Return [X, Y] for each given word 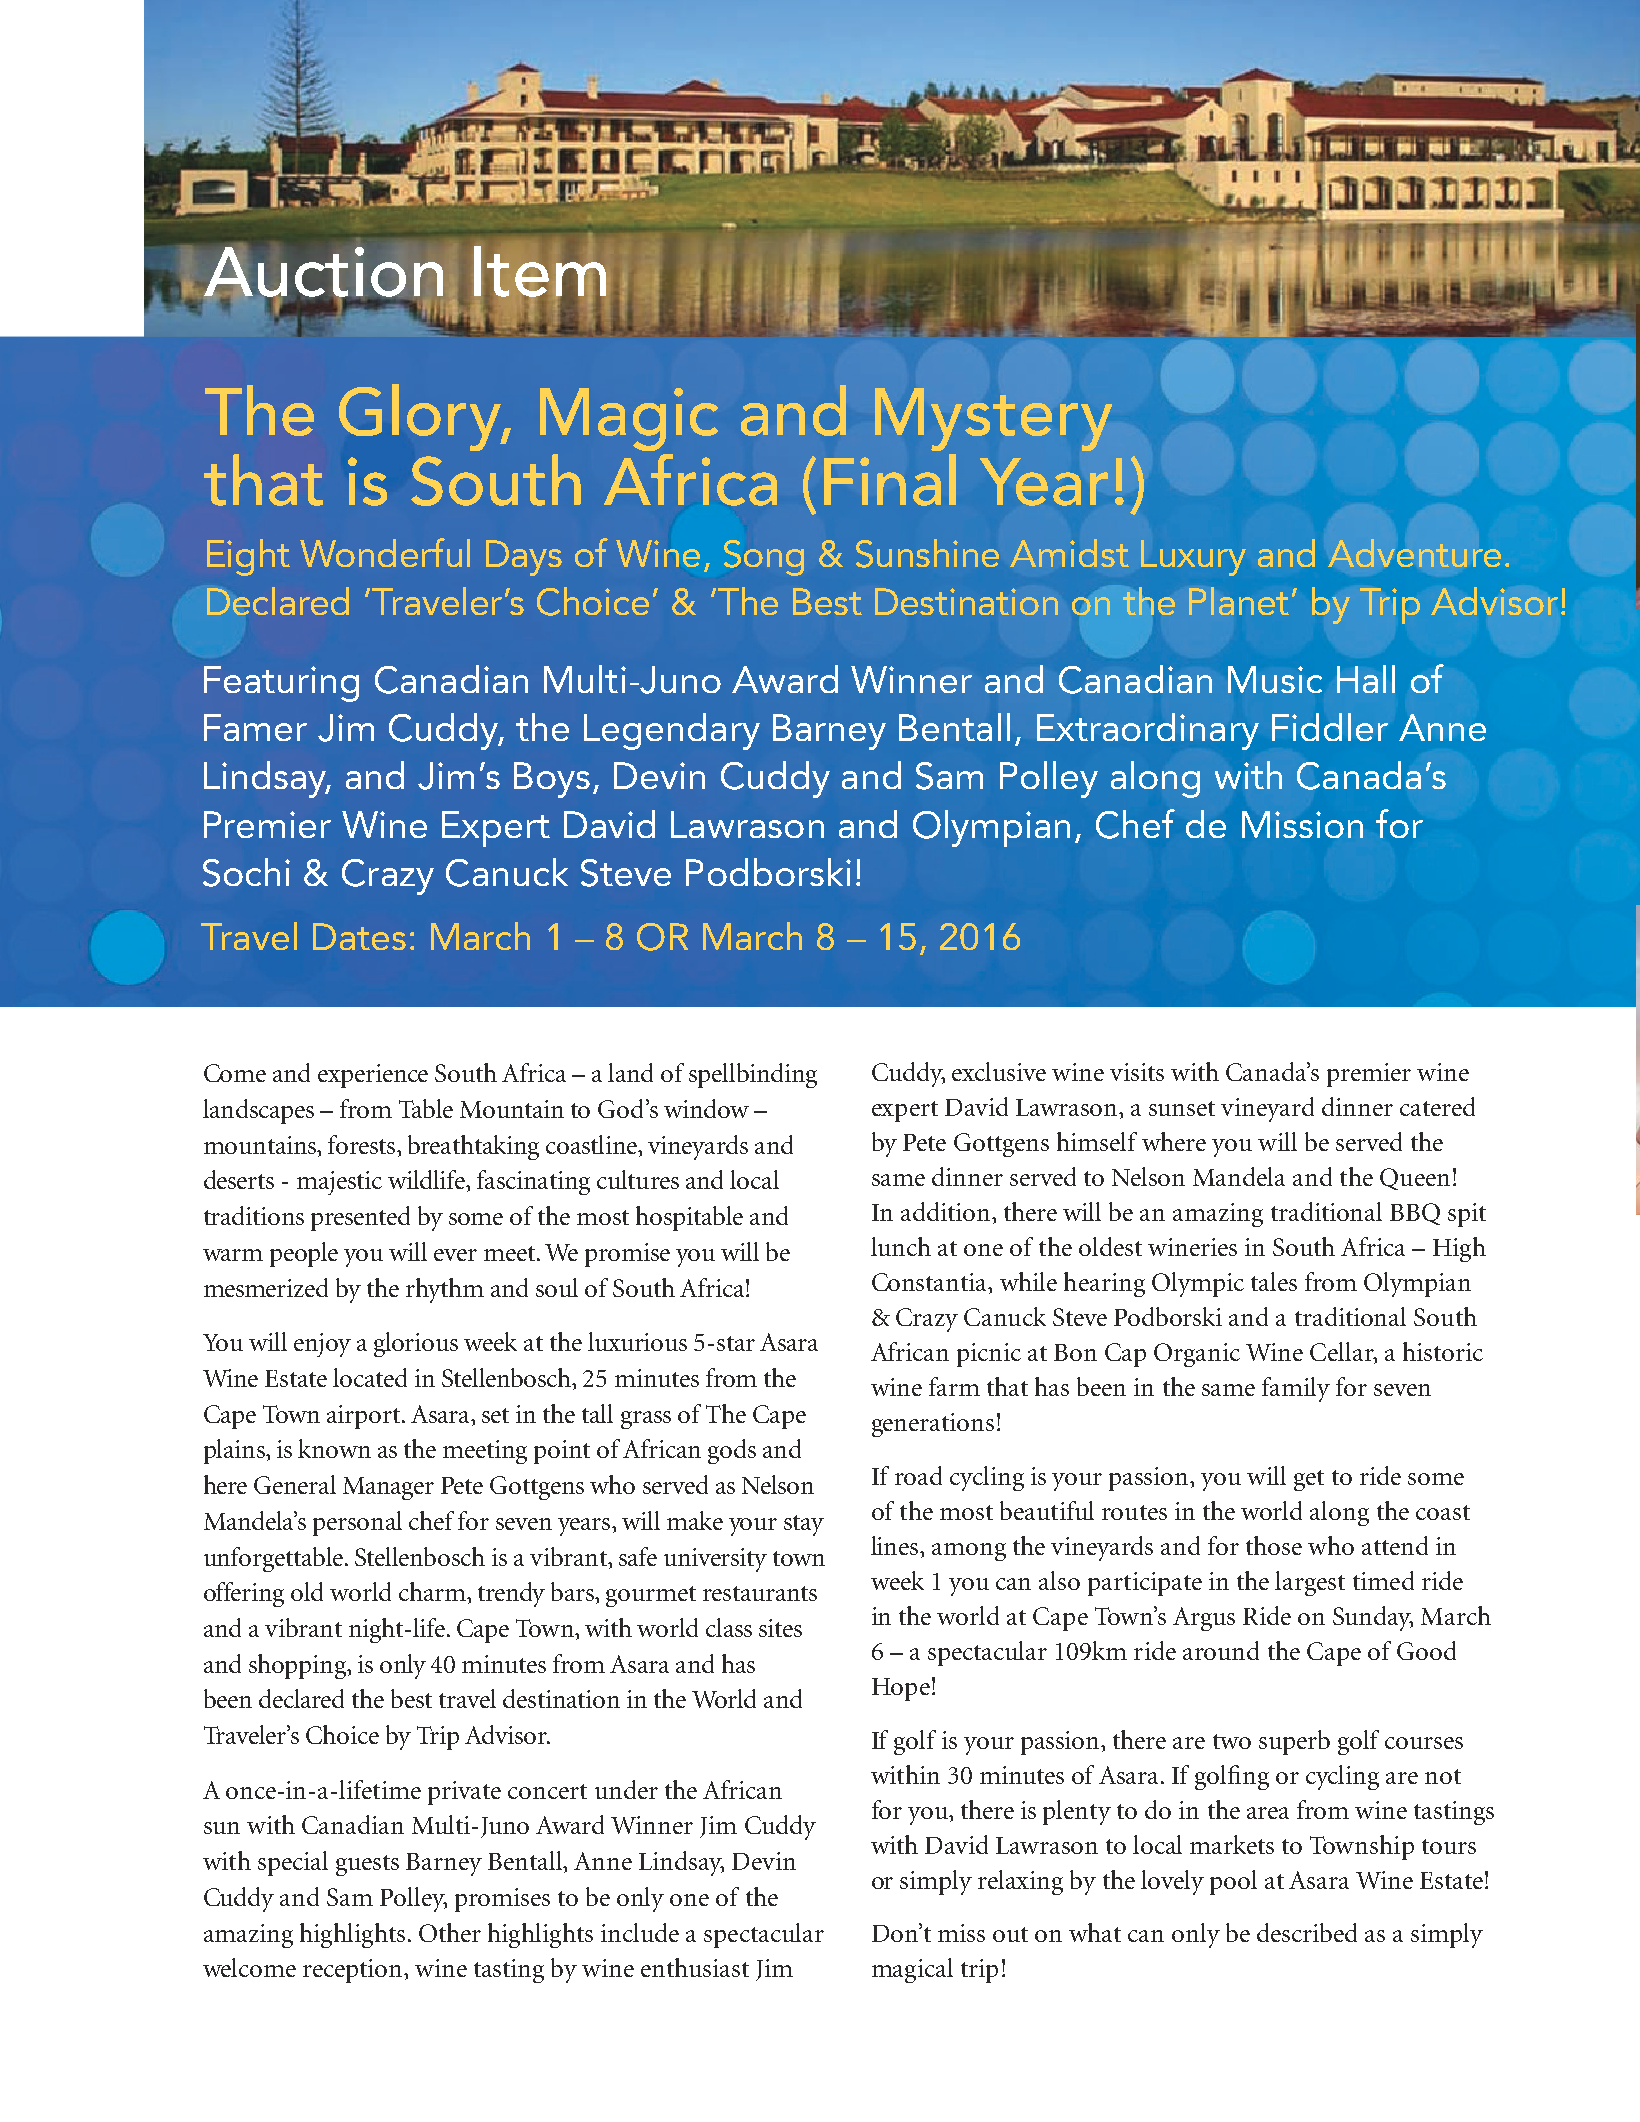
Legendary [672, 731]
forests [361, 1144]
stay [804, 1525]
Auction [323, 273]
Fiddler [1330, 727]
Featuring [281, 684]
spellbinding [753, 1075]
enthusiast [695, 1967]
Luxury [1193, 558]
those [1274, 1545]
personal [357, 1523]
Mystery [993, 419]
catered [1437, 1106]
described [1307, 1932]
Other [450, 1932]
